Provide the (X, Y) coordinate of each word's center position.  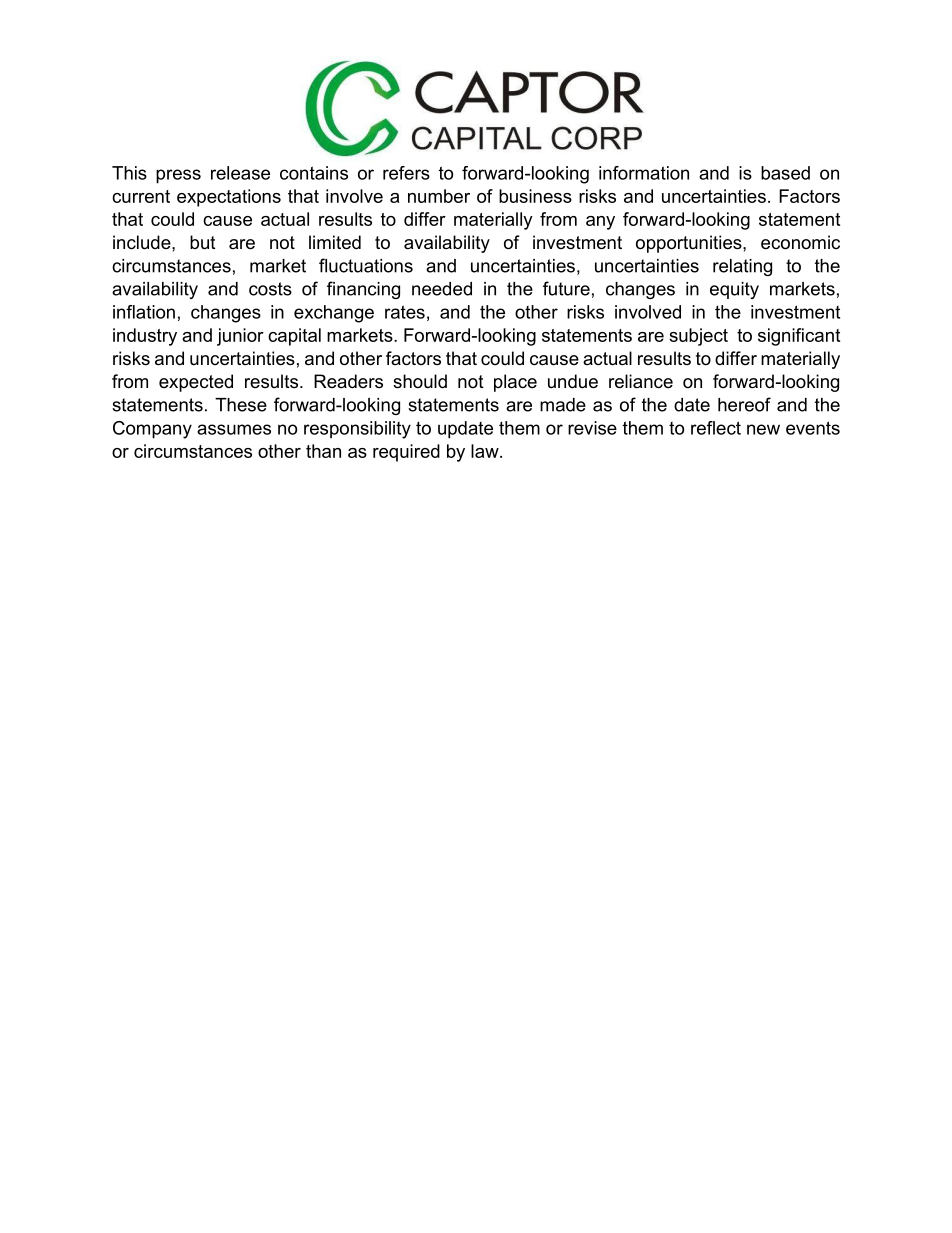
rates (405, 312)
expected (196, 383)
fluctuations (366, 265)
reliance (641, 381)
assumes (234, 429)
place (515, 383)
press (178, 176)
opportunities (690, 244)
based (785, 173)
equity (734, 290)
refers (406, 173)
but (203, 242)
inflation (144, 312)
